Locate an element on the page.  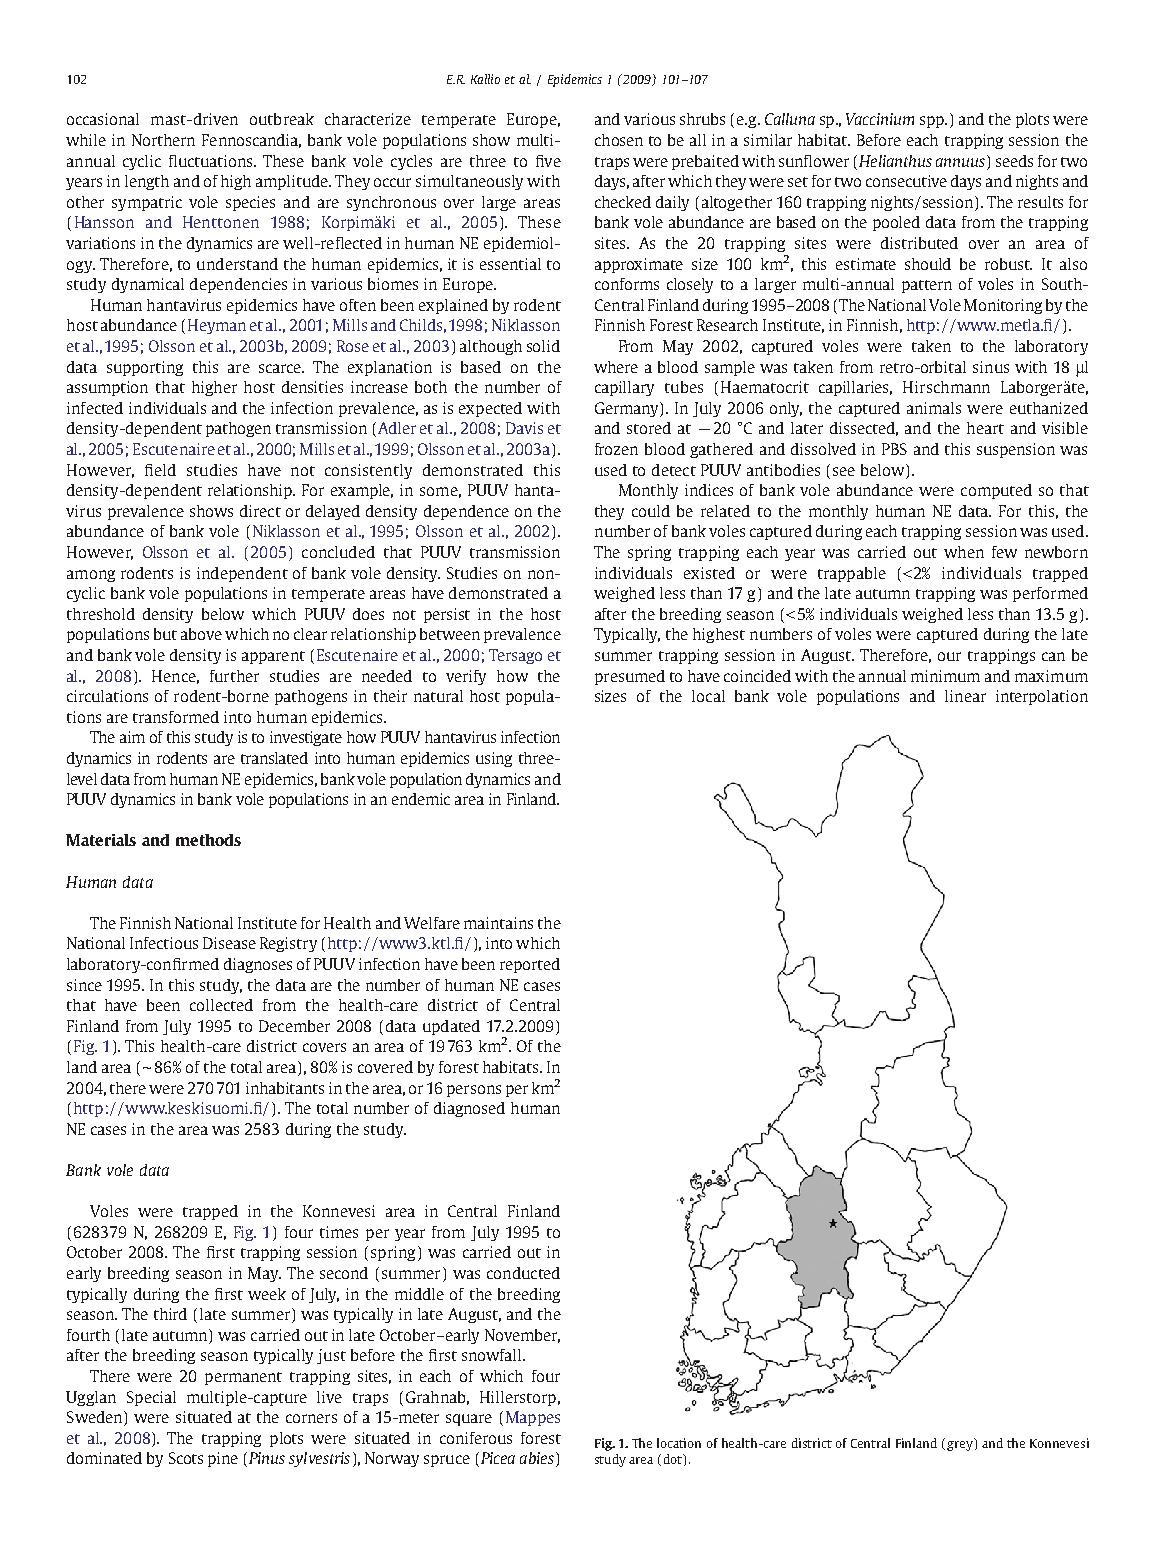
annuus is located at coordinates (962, 161).
